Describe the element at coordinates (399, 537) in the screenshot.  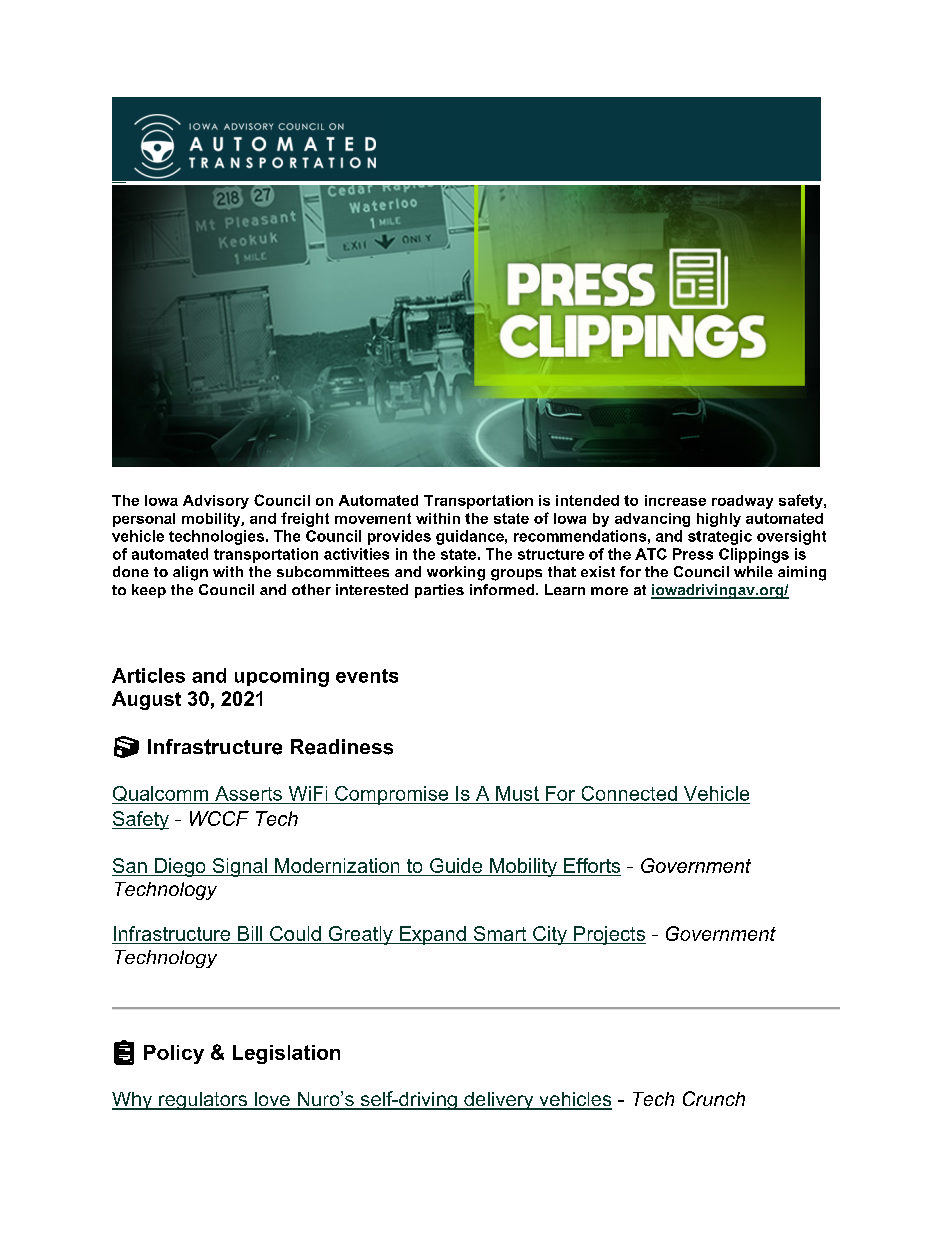
I see `provides` at that location.
